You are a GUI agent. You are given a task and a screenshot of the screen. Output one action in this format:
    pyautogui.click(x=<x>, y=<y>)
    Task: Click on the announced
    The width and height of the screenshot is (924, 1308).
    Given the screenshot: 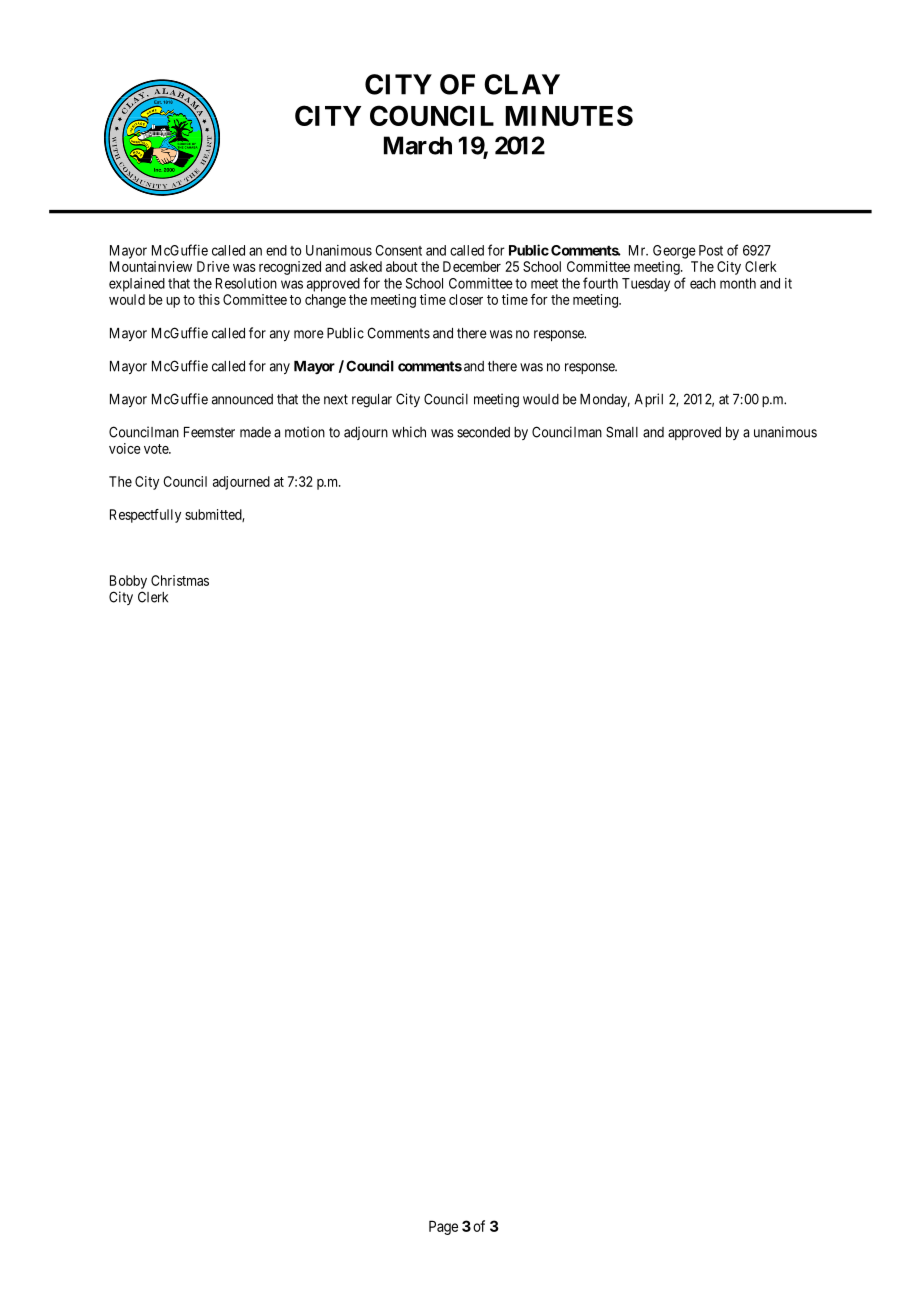 What is the action you would take?
    pyautogui.click(x=242, y=399)
